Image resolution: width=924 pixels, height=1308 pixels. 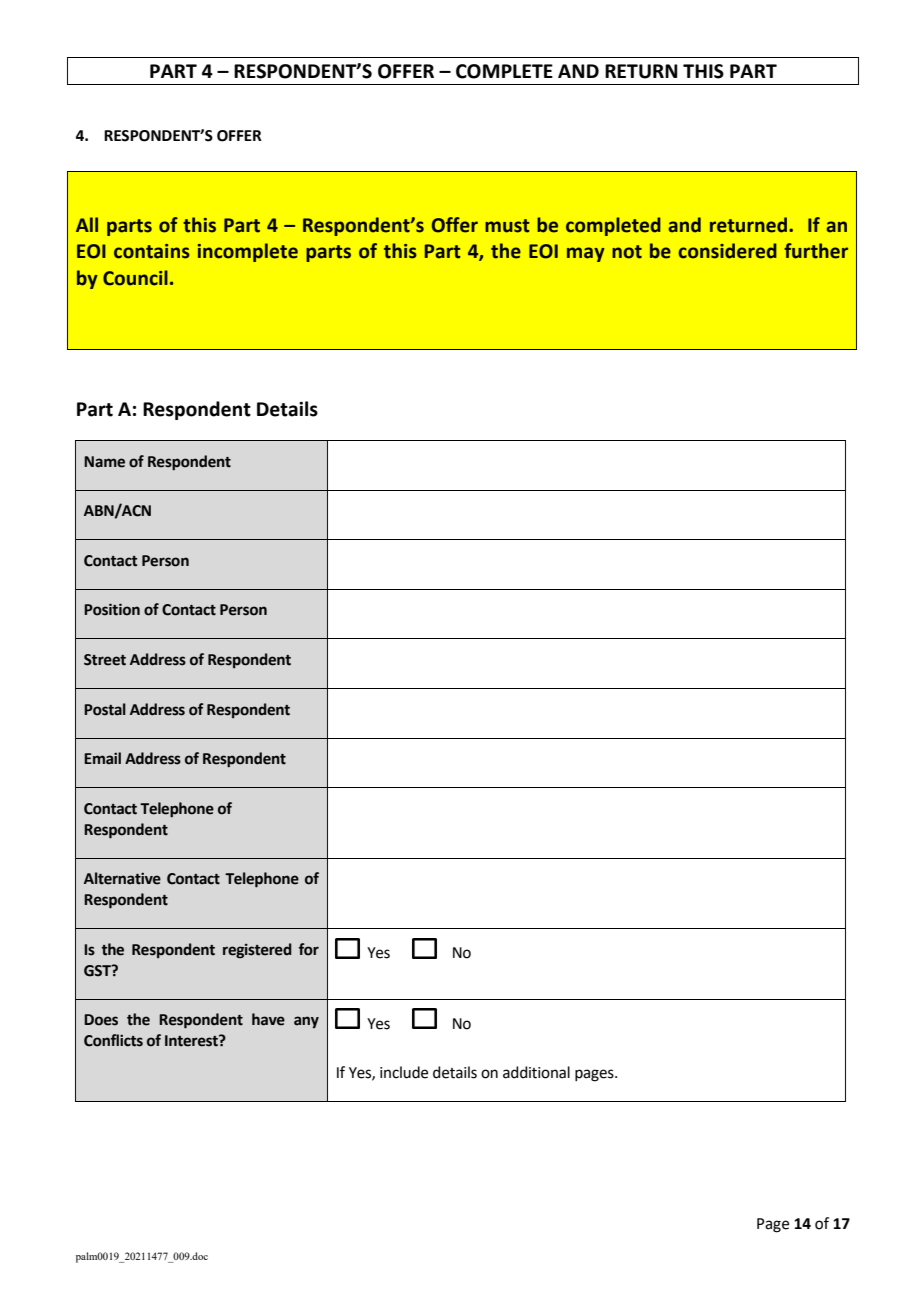 What do you see at coordinates (112, 609) in the page?
I see `Position` at bounding box center [112, 609].
